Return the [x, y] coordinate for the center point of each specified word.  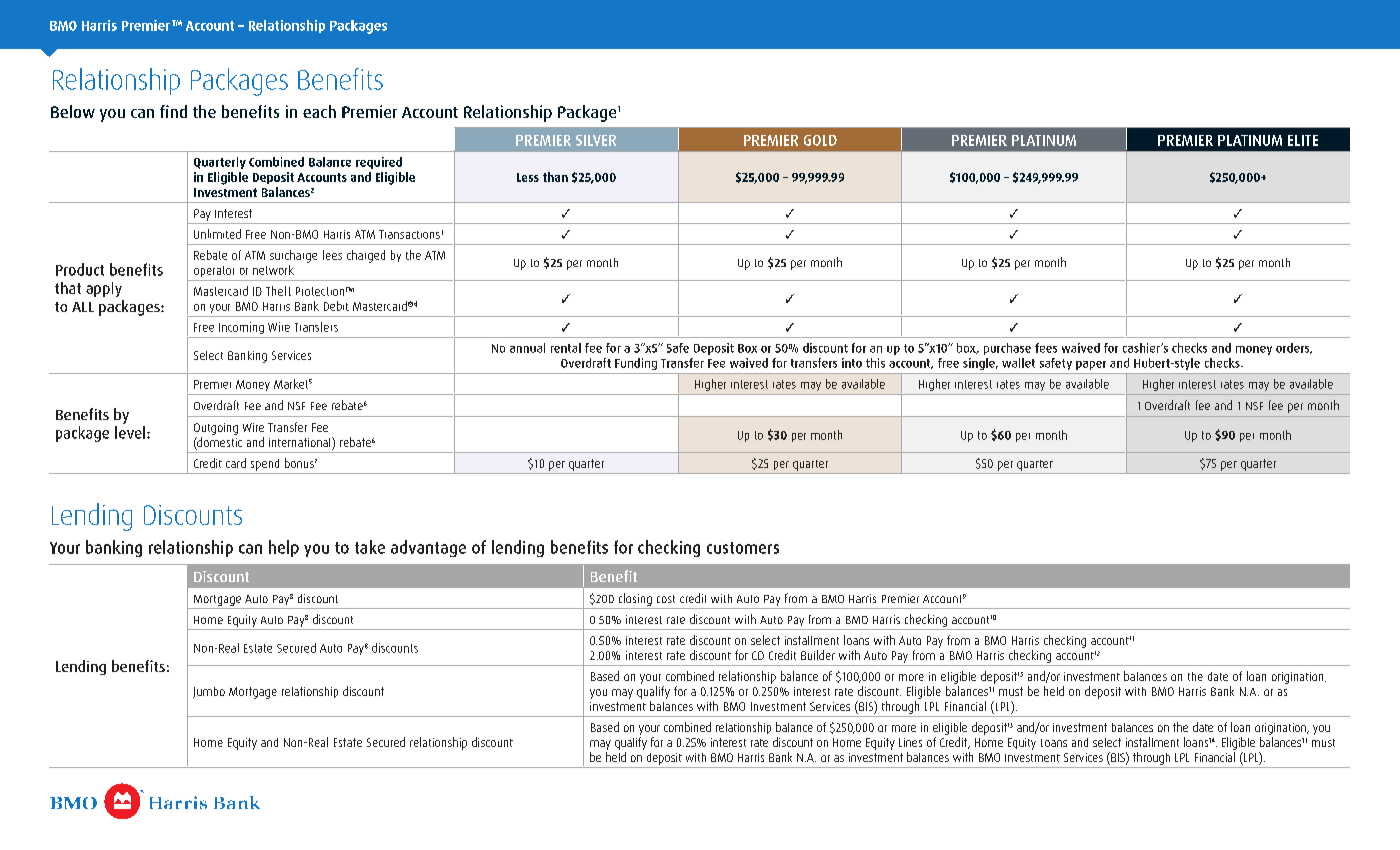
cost [666, 599]
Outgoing [216, 429]
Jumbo [209, 692]
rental [566, 348]
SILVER [596, 140]
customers [743, 548]
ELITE [1303, 140]
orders [1294, 348]
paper [1091, 365]
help [284, 548]
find [173, 111]
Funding [636, 364]
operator [214, 271]
